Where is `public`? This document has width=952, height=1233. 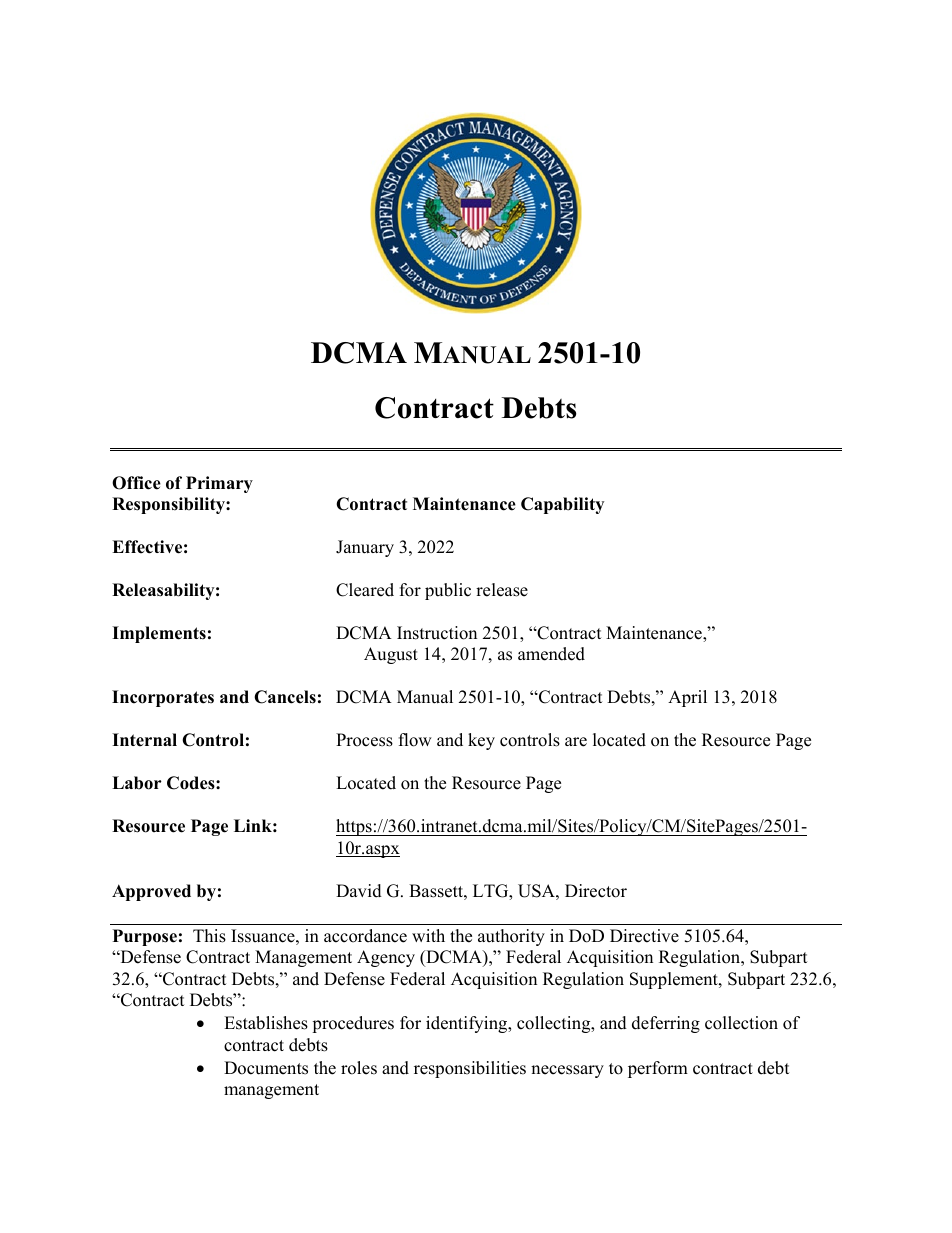
public is located at coordinates (448, 591).
